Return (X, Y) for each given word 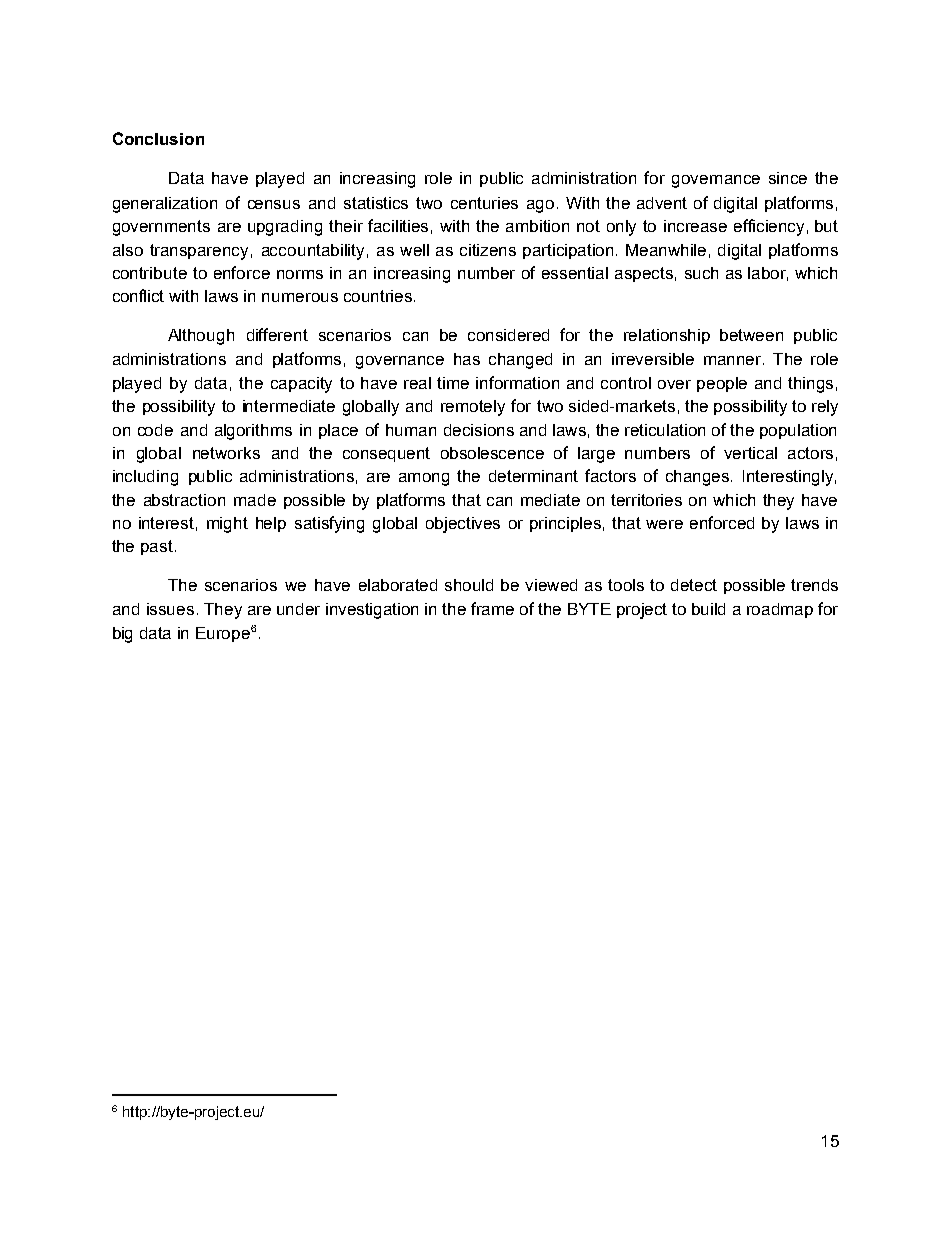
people (722, 384)
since (788, 178)
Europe (223, 634)
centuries (484, 203)
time (453, 383)
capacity (301, 385)
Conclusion (158, 138)
